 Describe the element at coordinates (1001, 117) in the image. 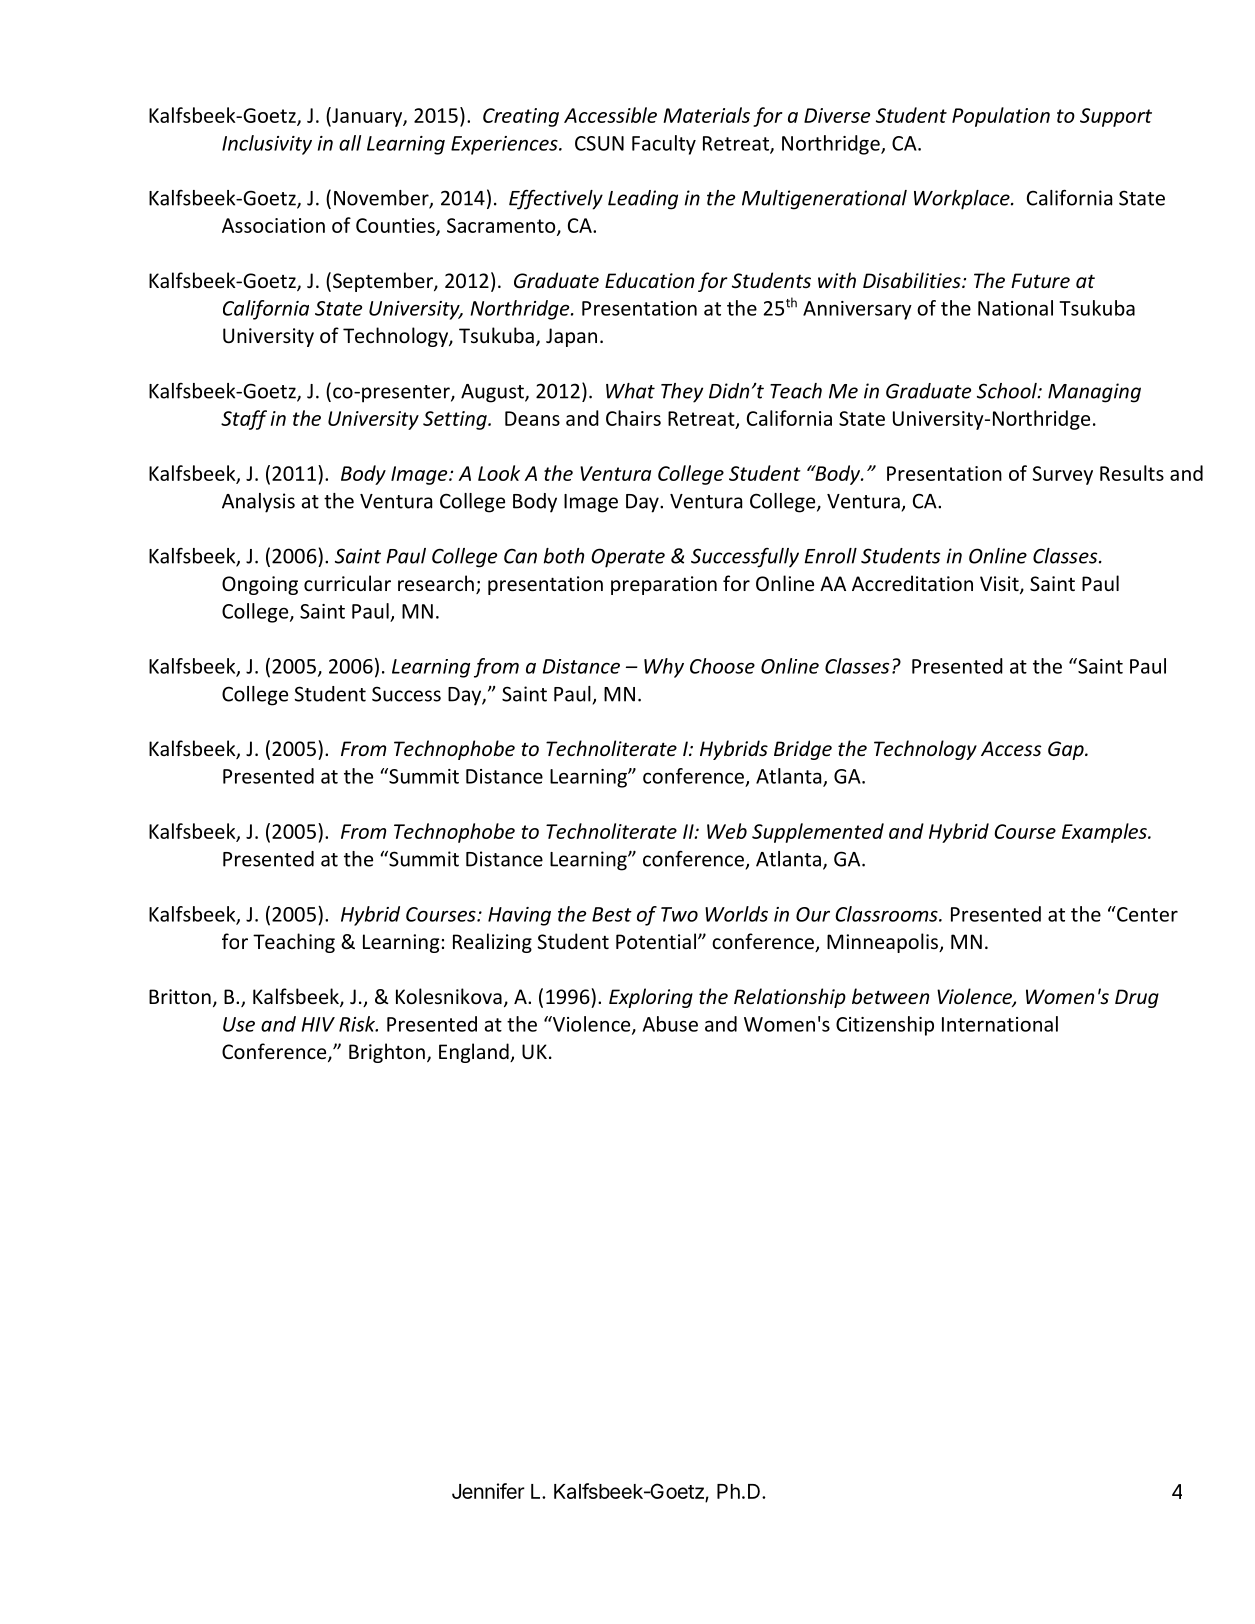

I see `Population` at that location.
